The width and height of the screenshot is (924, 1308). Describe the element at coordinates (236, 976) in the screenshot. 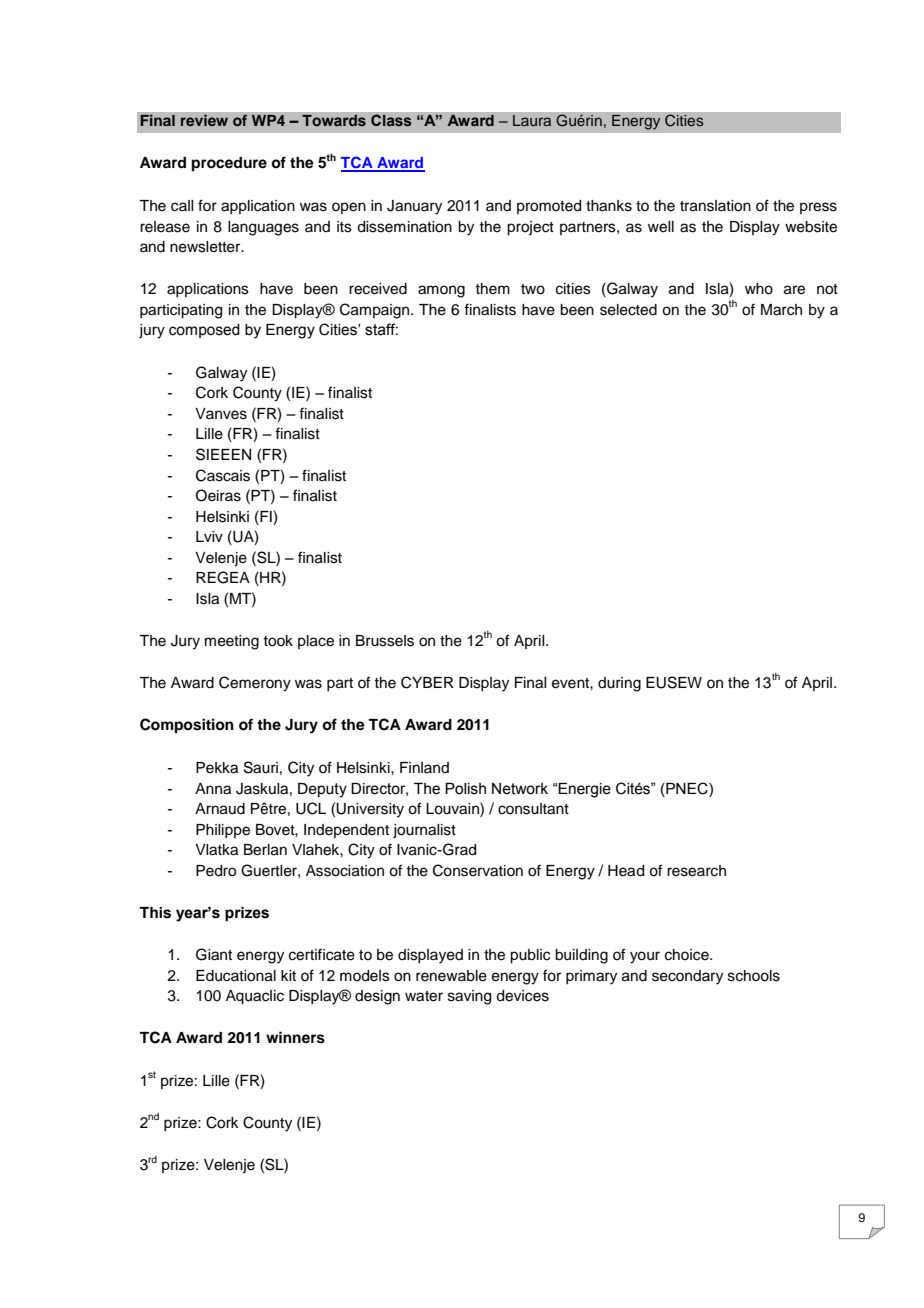

I see `Educational` at that location.
